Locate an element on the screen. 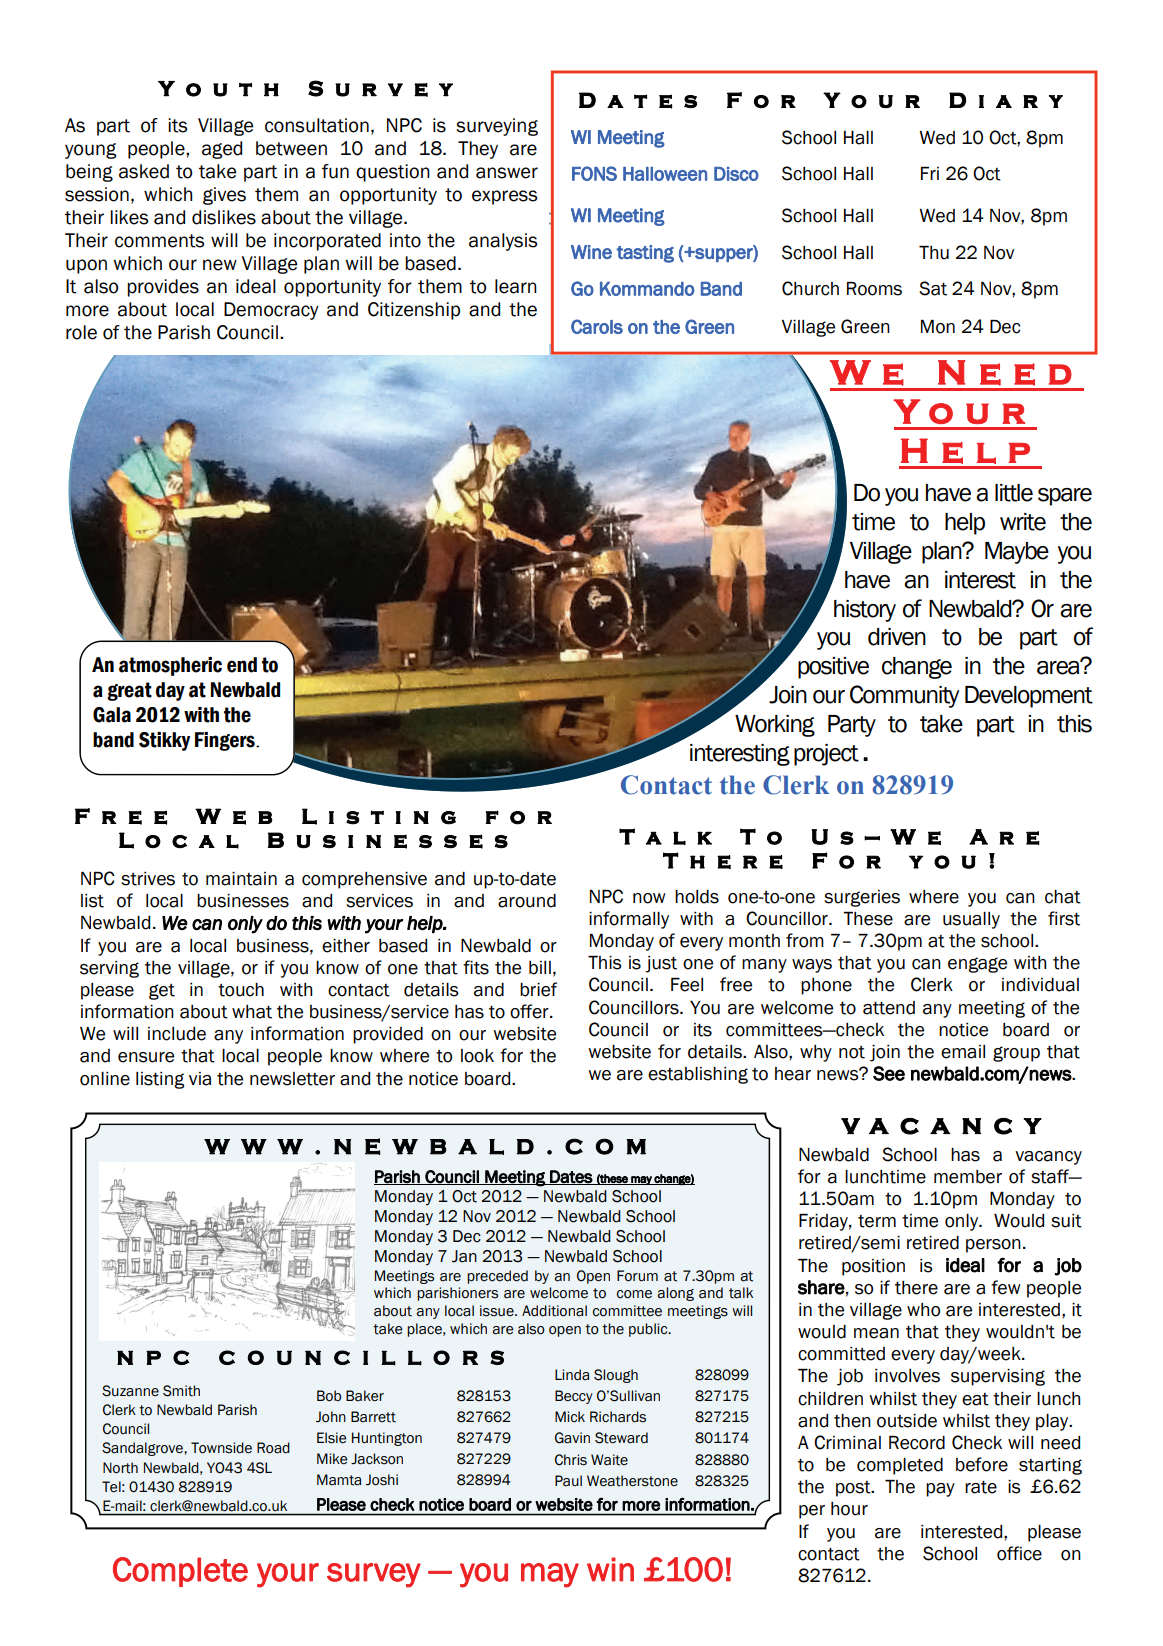 The height and width of the screenshot is (1646, 1163). usually is located at coordinates (971, 920).
